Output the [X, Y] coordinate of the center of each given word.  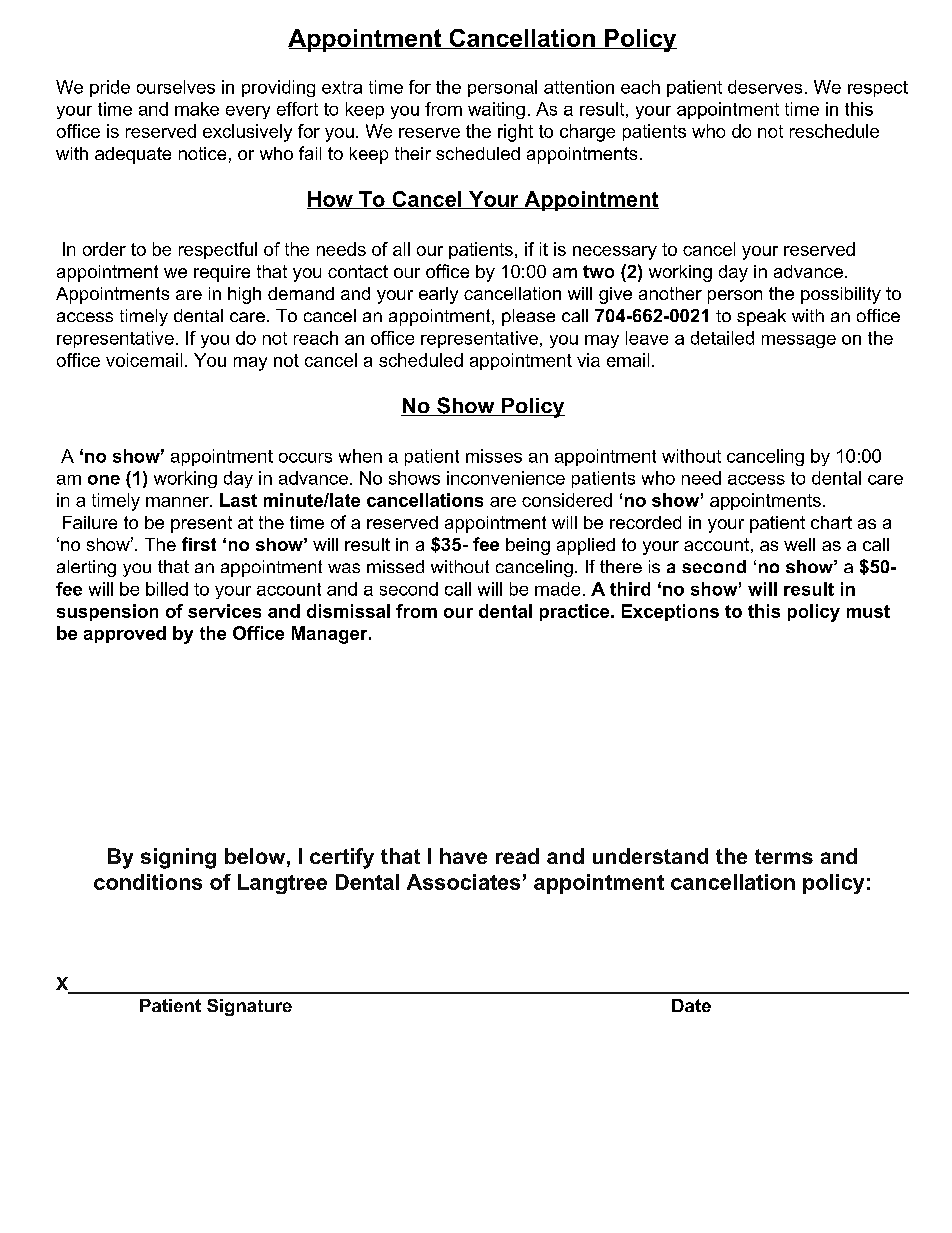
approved [125, 634]
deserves [765, 87]
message [799, 341]
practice [574, 612]
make [197, 109]
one [104, 480]
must [868, 611]
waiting [496, 110]
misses [494, 456]
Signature [249, 1007]
